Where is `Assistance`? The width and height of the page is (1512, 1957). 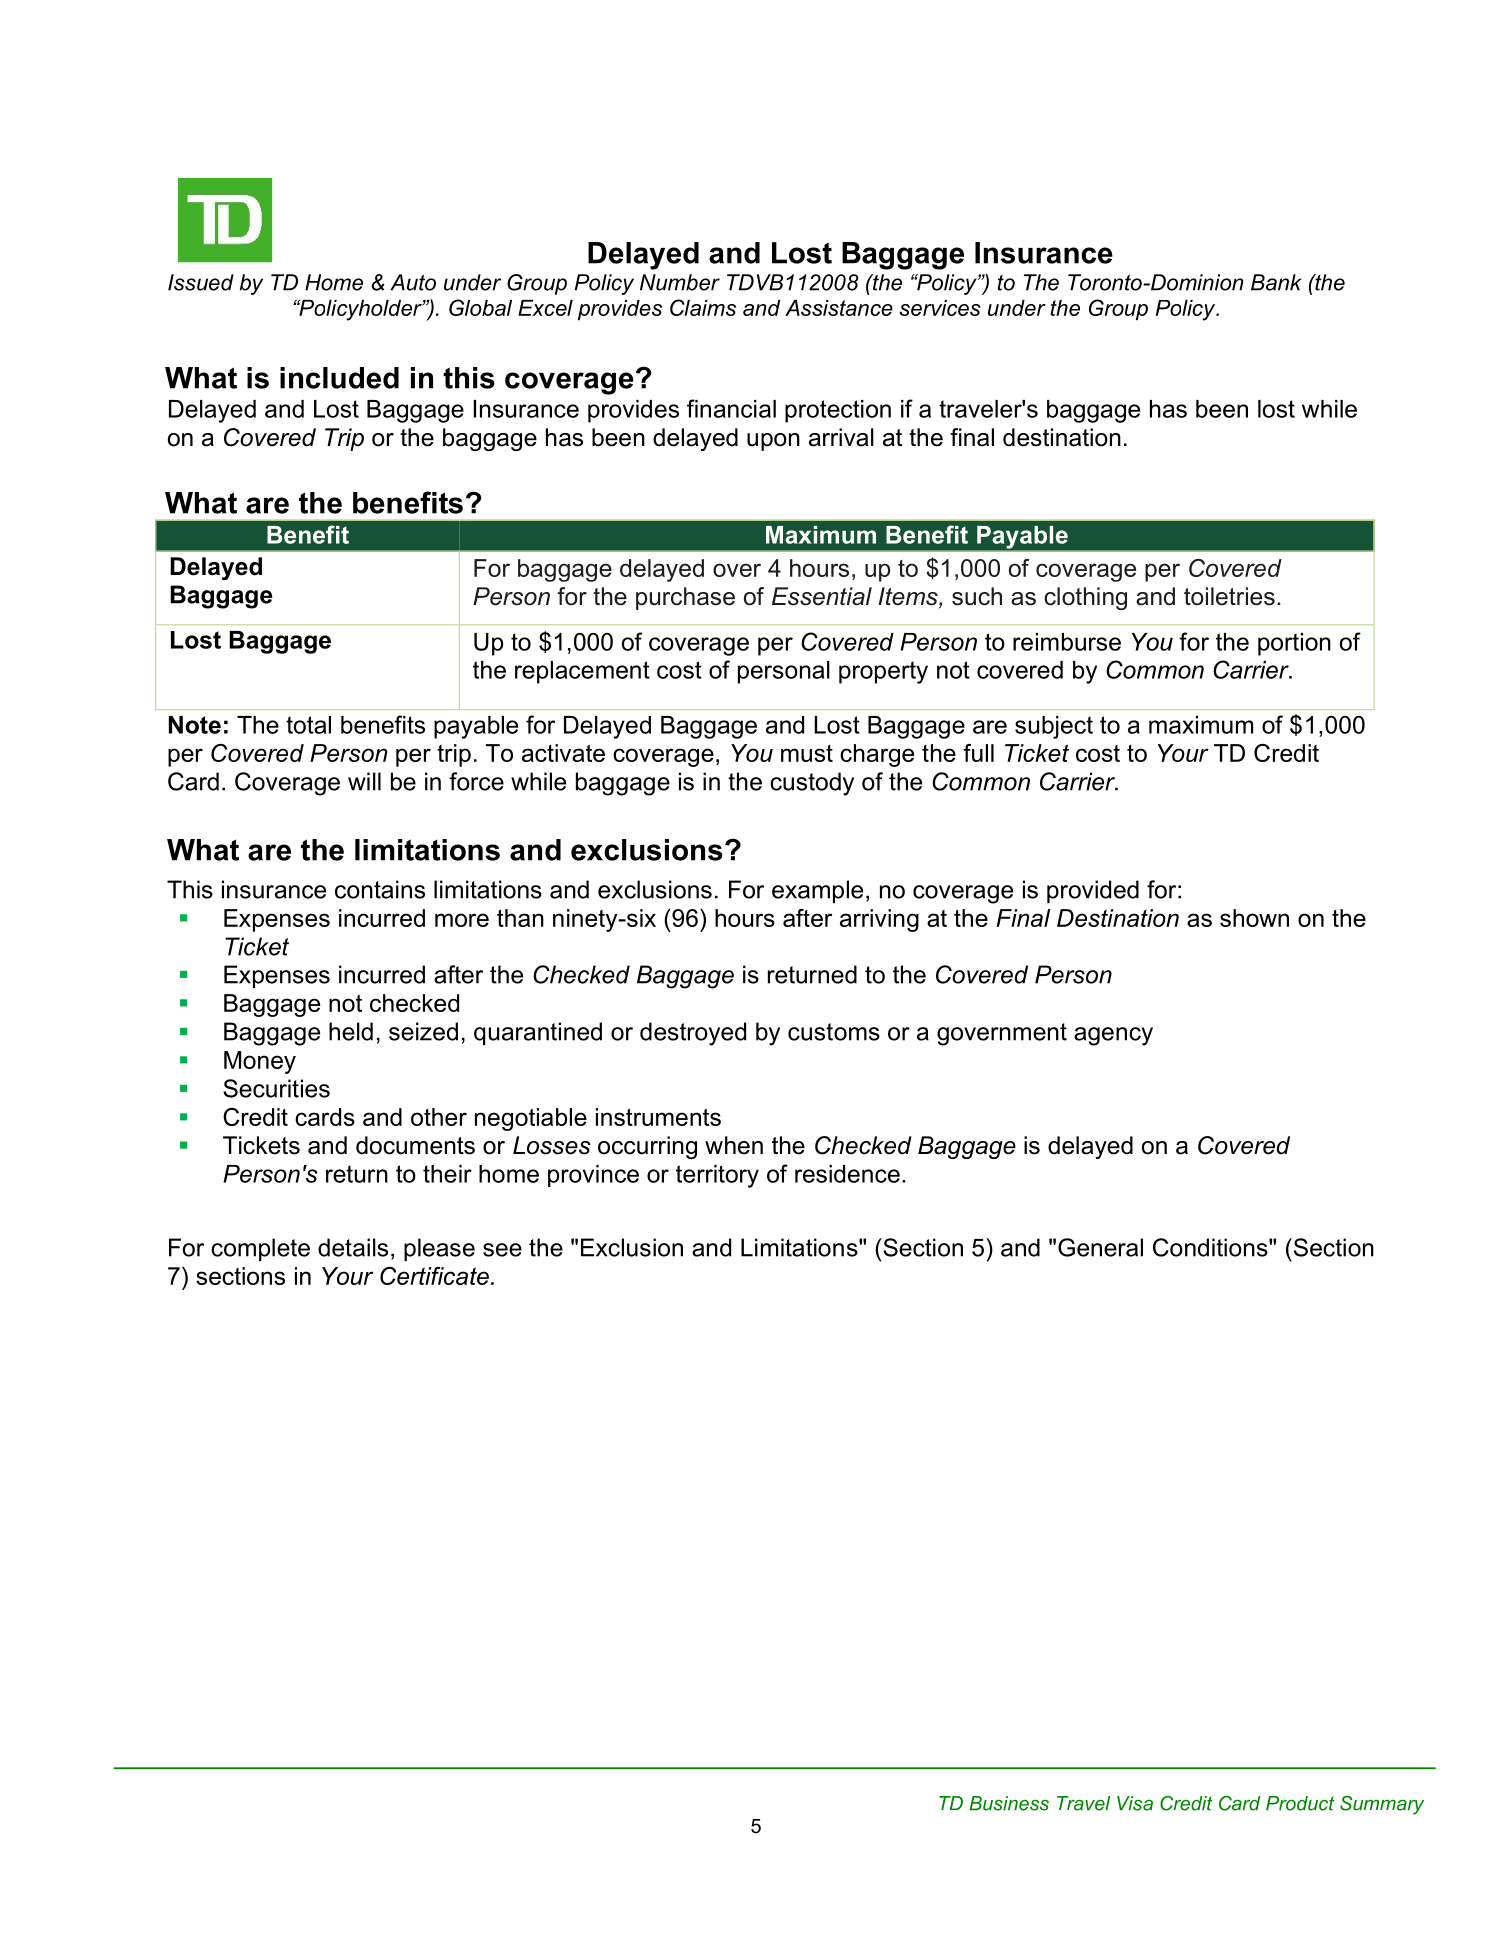
Assistance is located at coordinates (839, 308).
